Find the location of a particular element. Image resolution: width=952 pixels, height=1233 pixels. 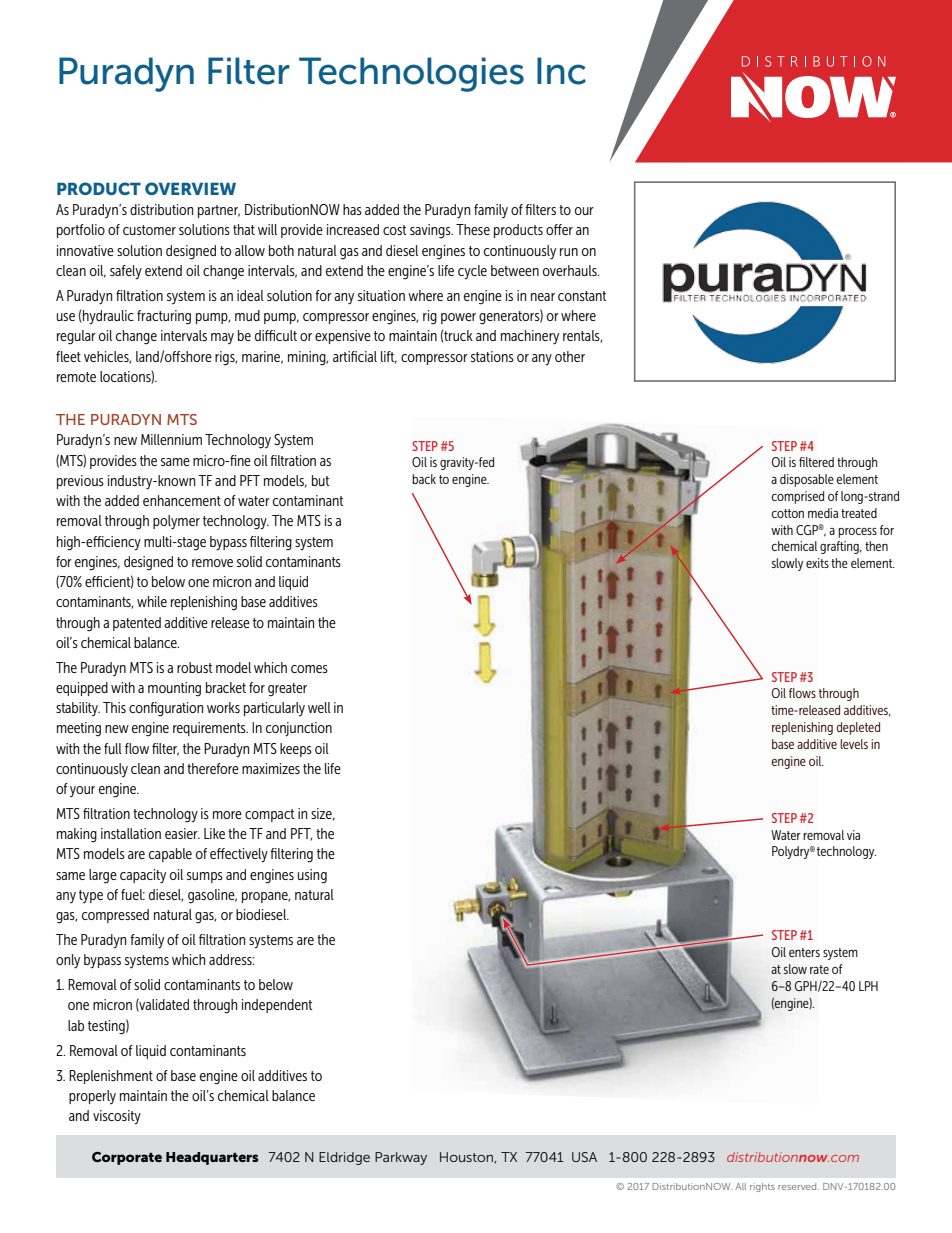

Headquarters is located at coordinates (212, 1158).
